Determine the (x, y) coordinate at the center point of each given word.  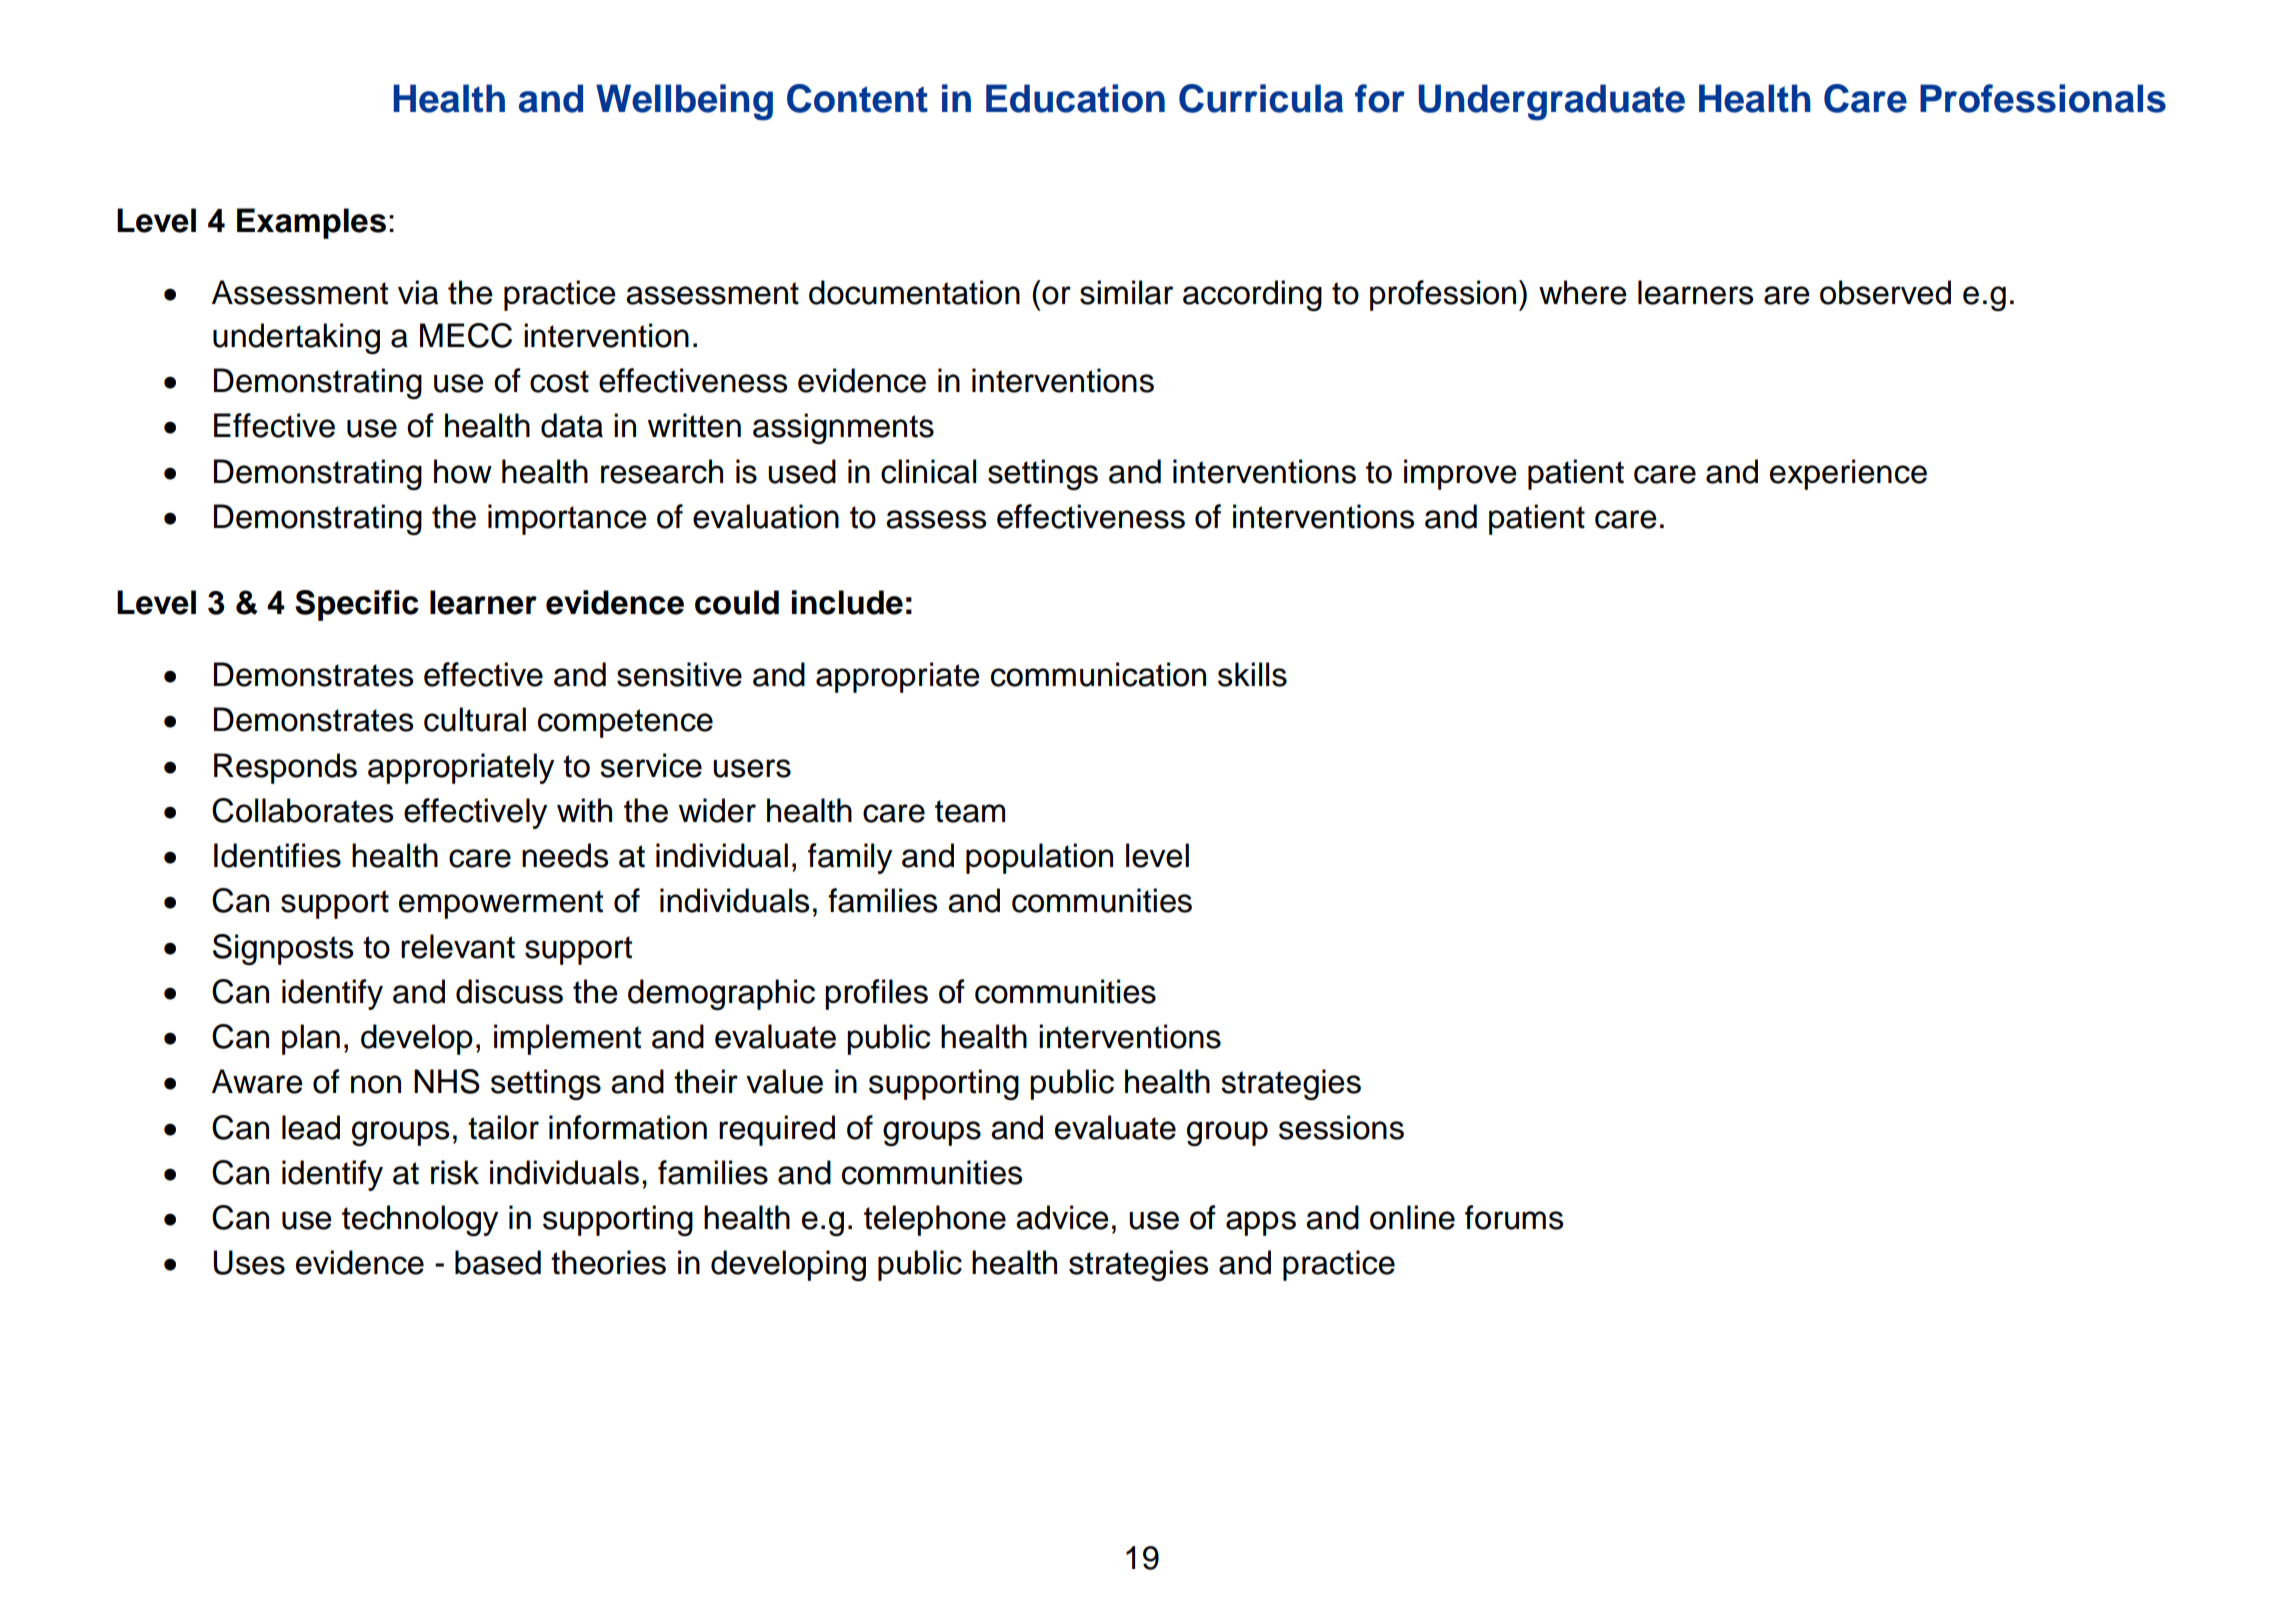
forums (1514, 1217)
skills (1252, 674)
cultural (475, 719)
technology (420, 1220)
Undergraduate (1552, 102)
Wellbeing (684, 102)
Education (1075, 98)
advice (1062, 1217)
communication (1098, 674)
